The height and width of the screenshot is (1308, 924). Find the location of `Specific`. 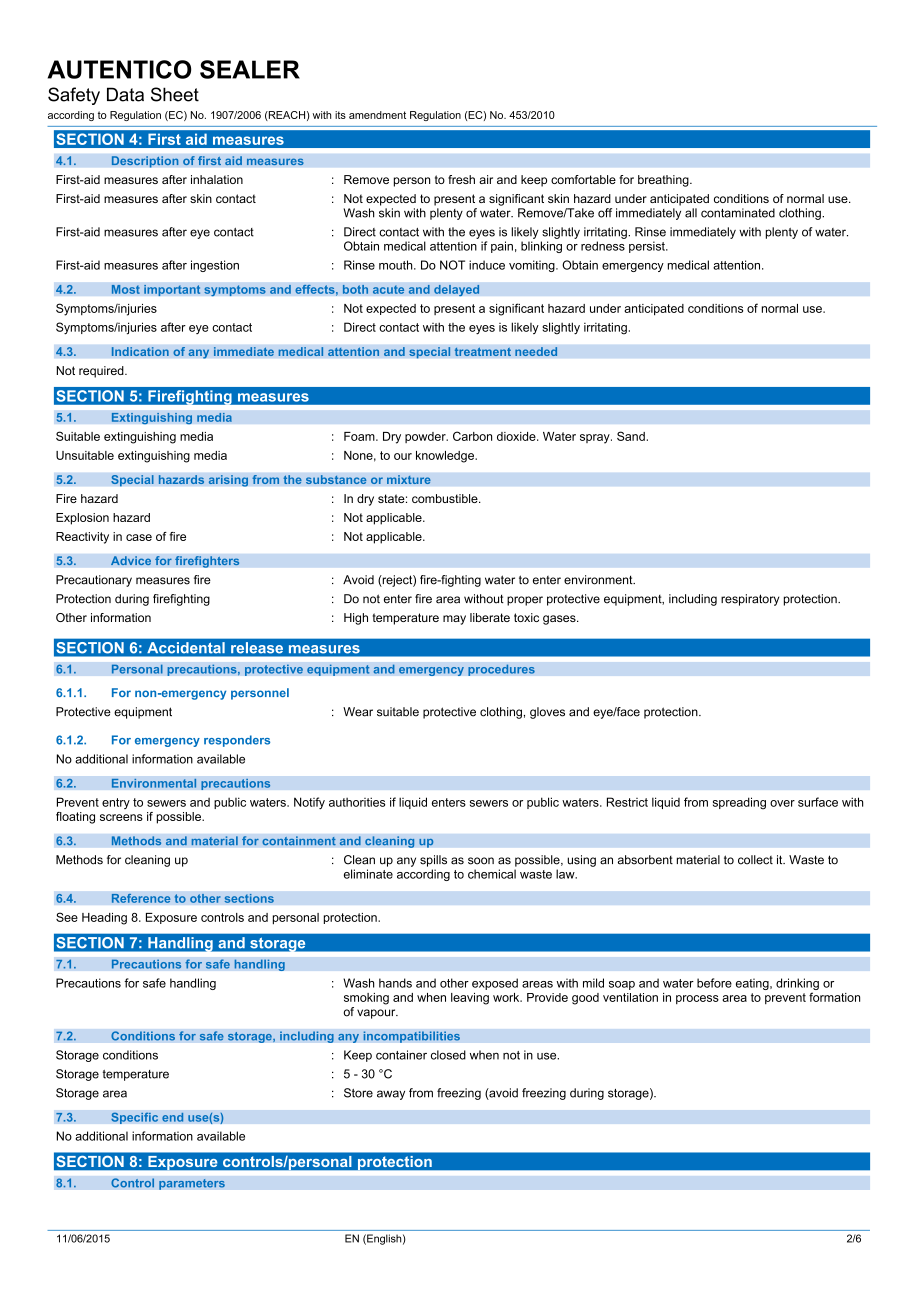

Specific is located at coordinates (134, 1118).
